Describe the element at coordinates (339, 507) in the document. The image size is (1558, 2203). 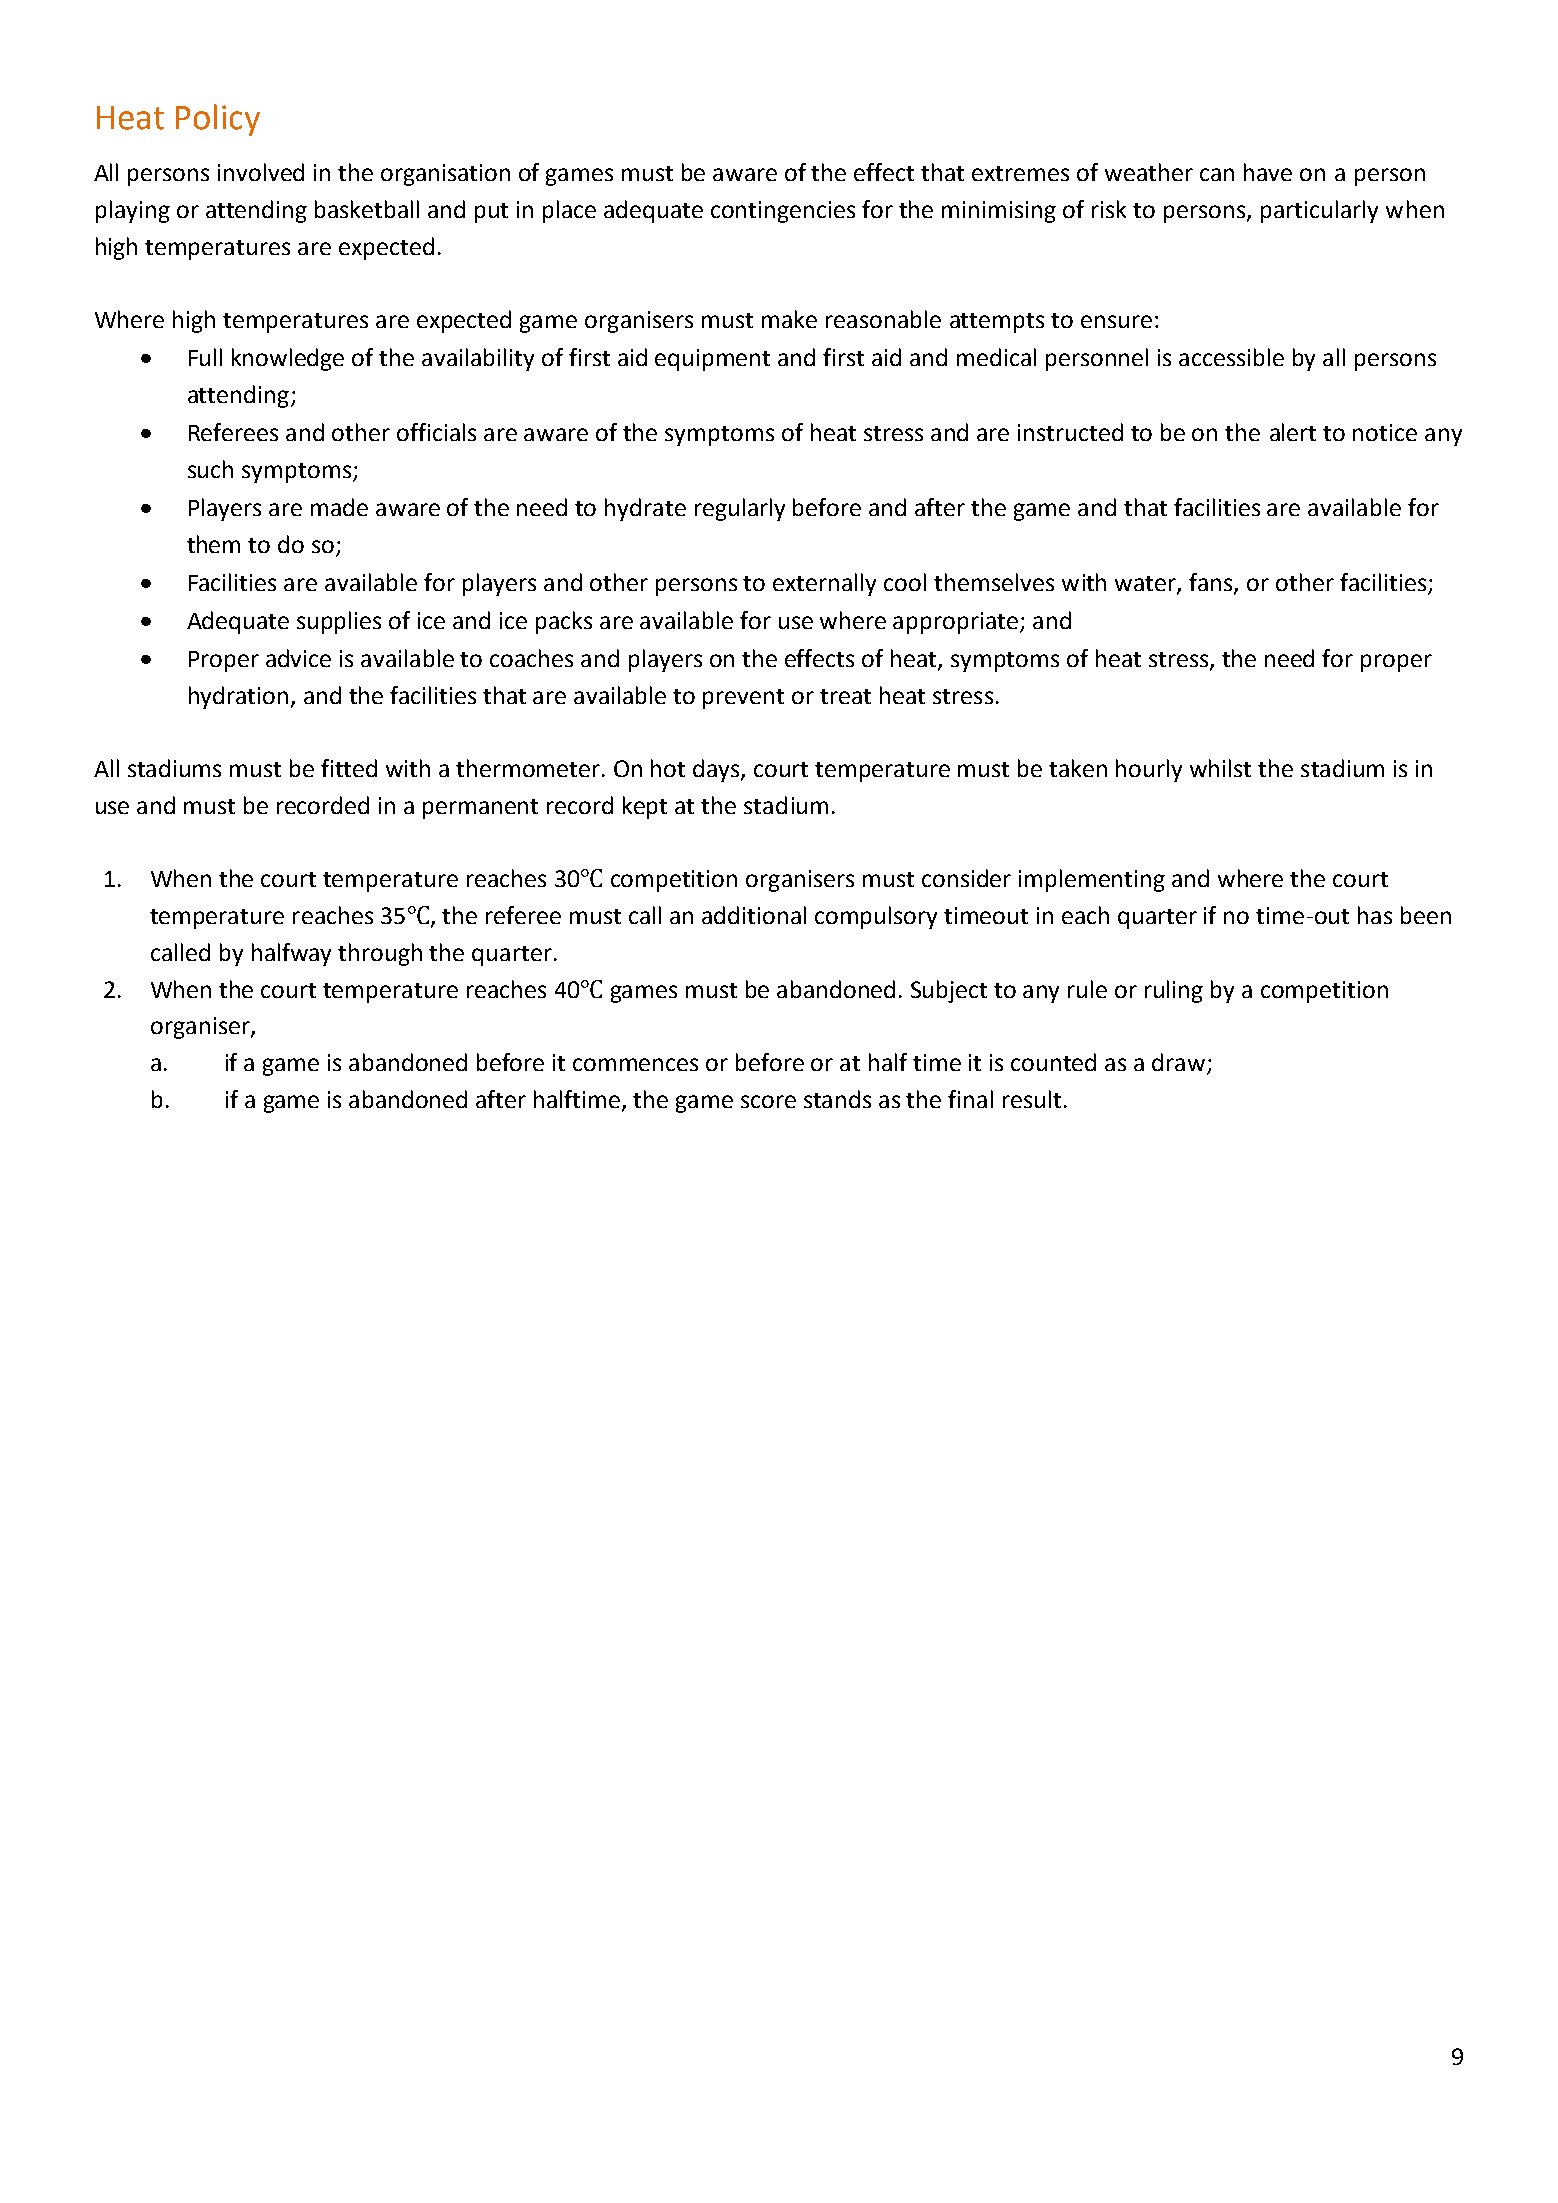
I see `made` at that location.
